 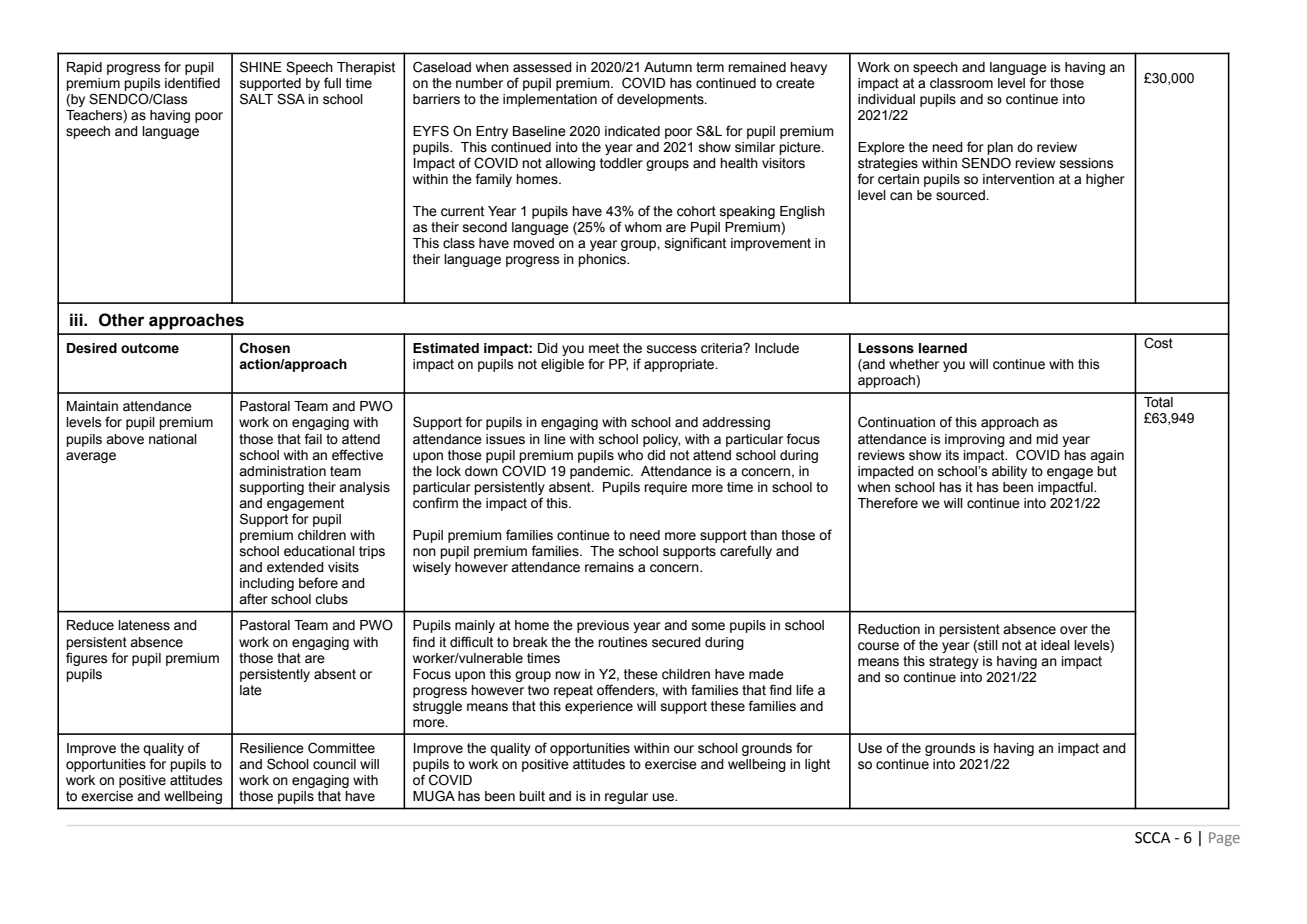 What do you see at coordinates (676, 642) in the screenshot?
I see `secured` at bounding box center [676, 642].
